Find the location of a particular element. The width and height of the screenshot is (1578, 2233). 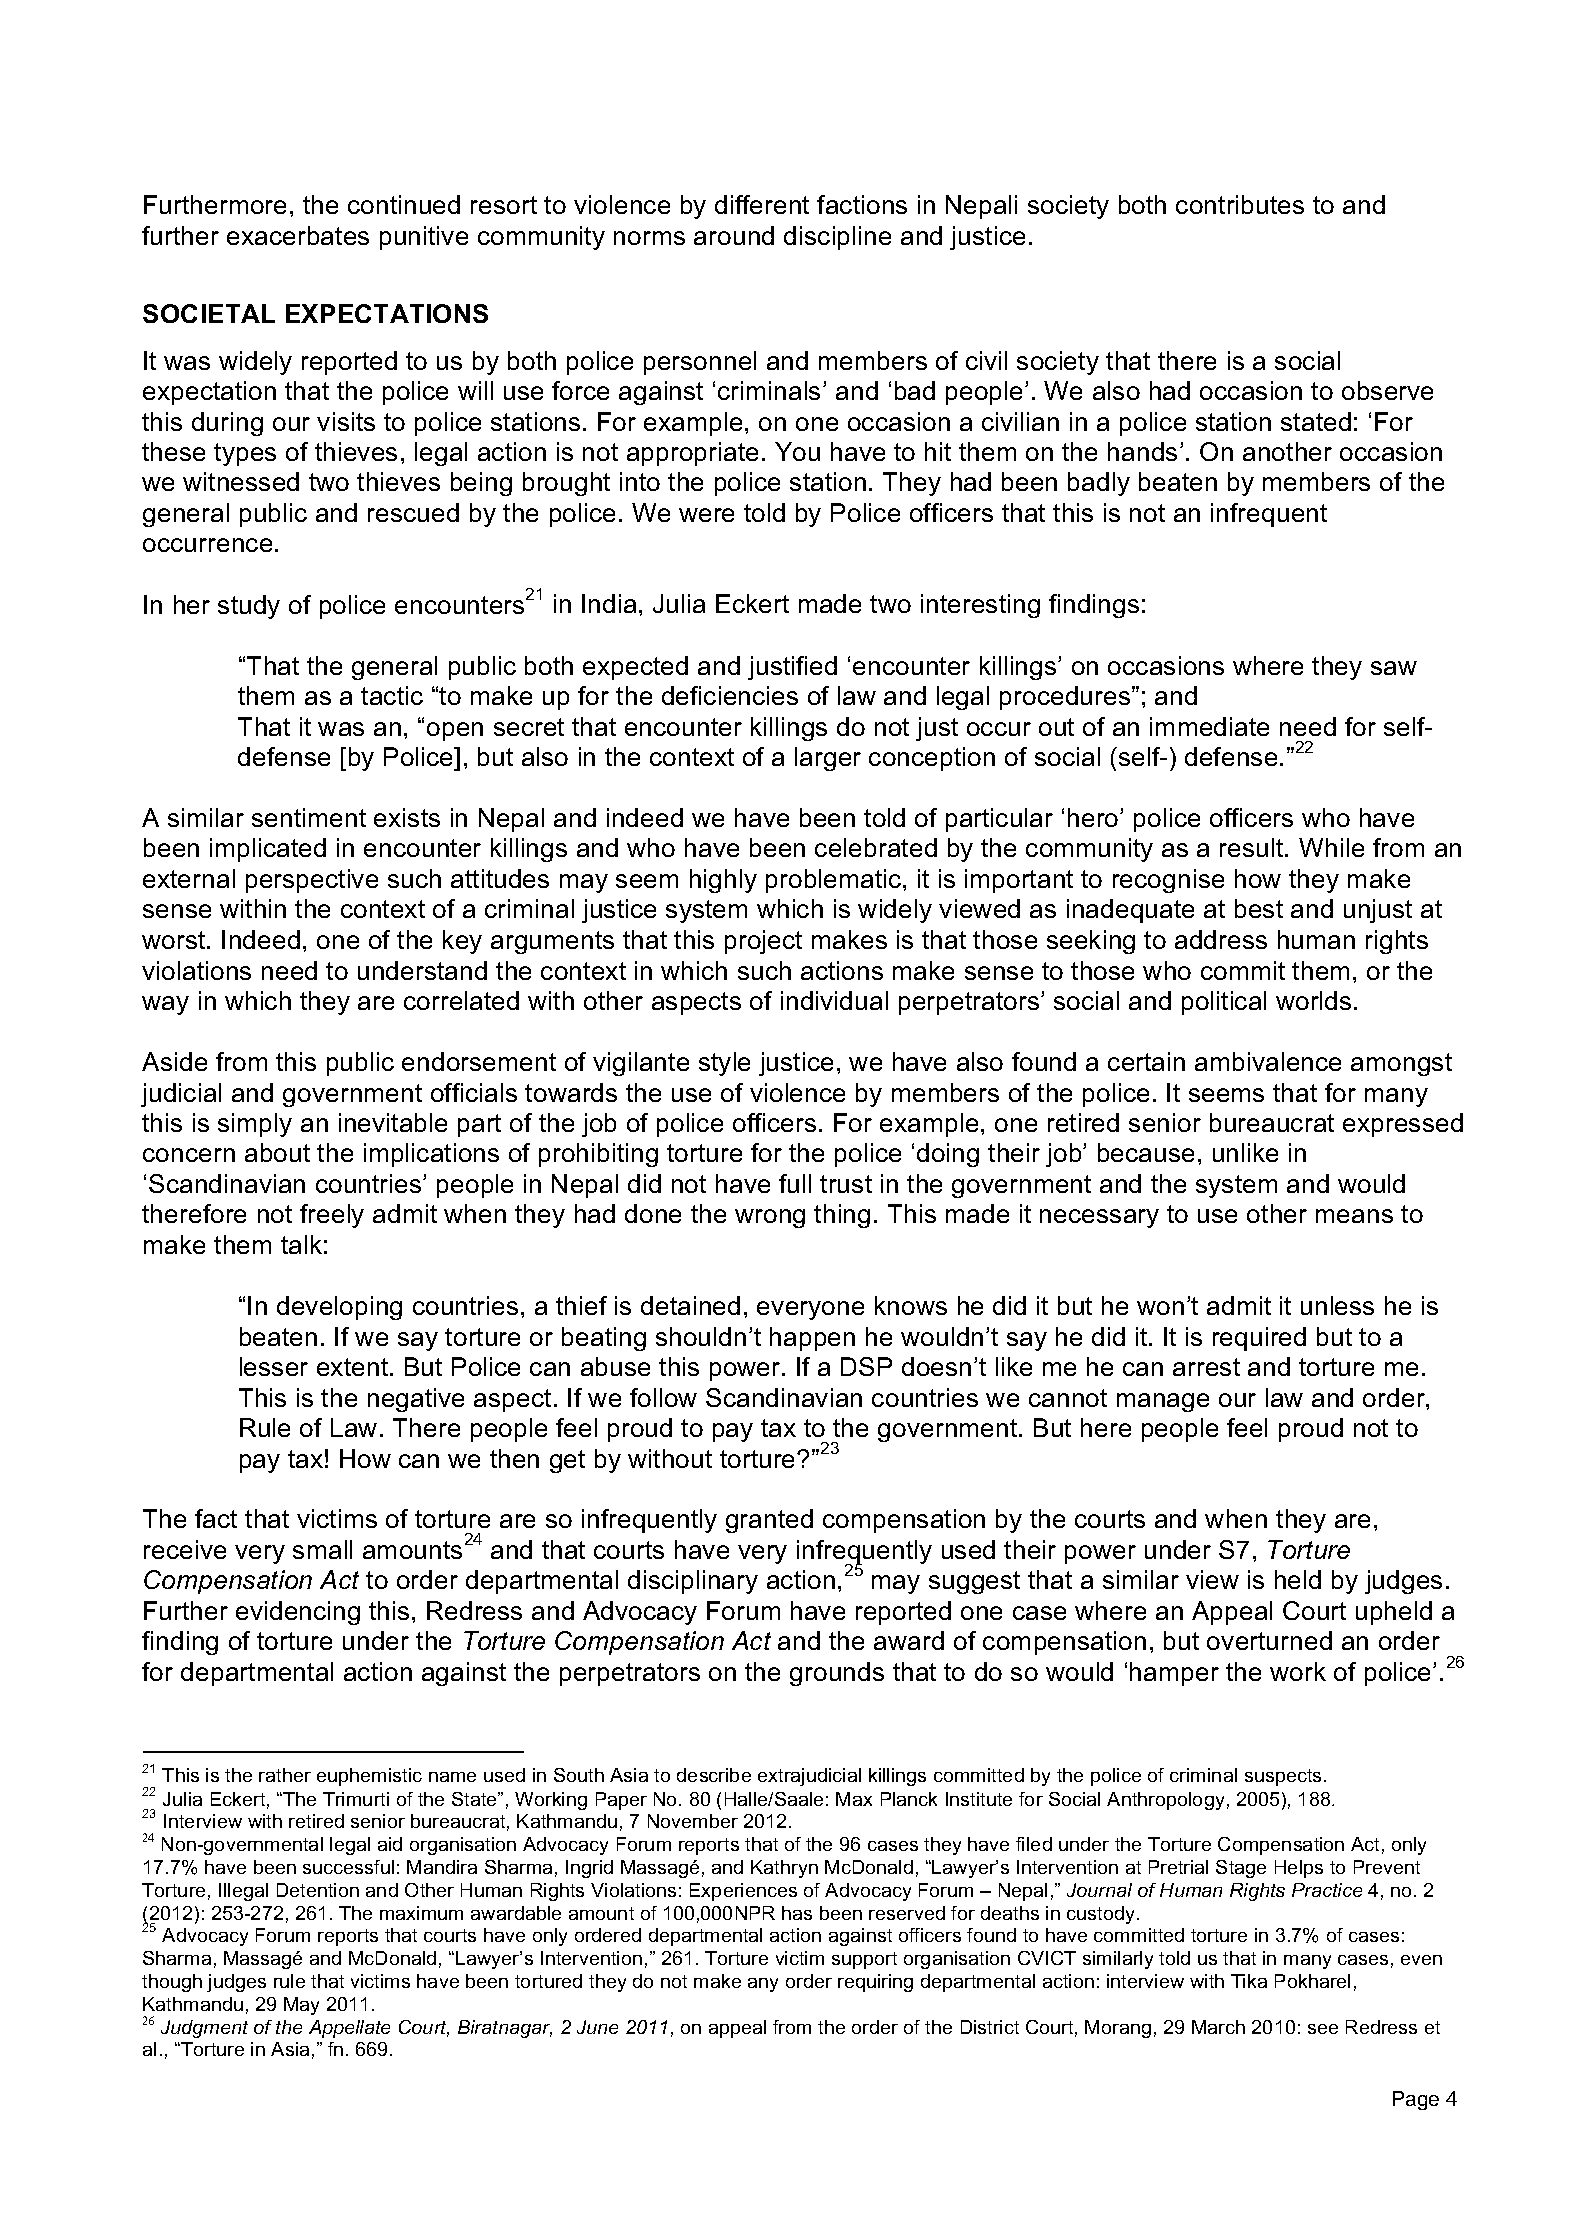

extent is located at coordinates (354, 1367).
